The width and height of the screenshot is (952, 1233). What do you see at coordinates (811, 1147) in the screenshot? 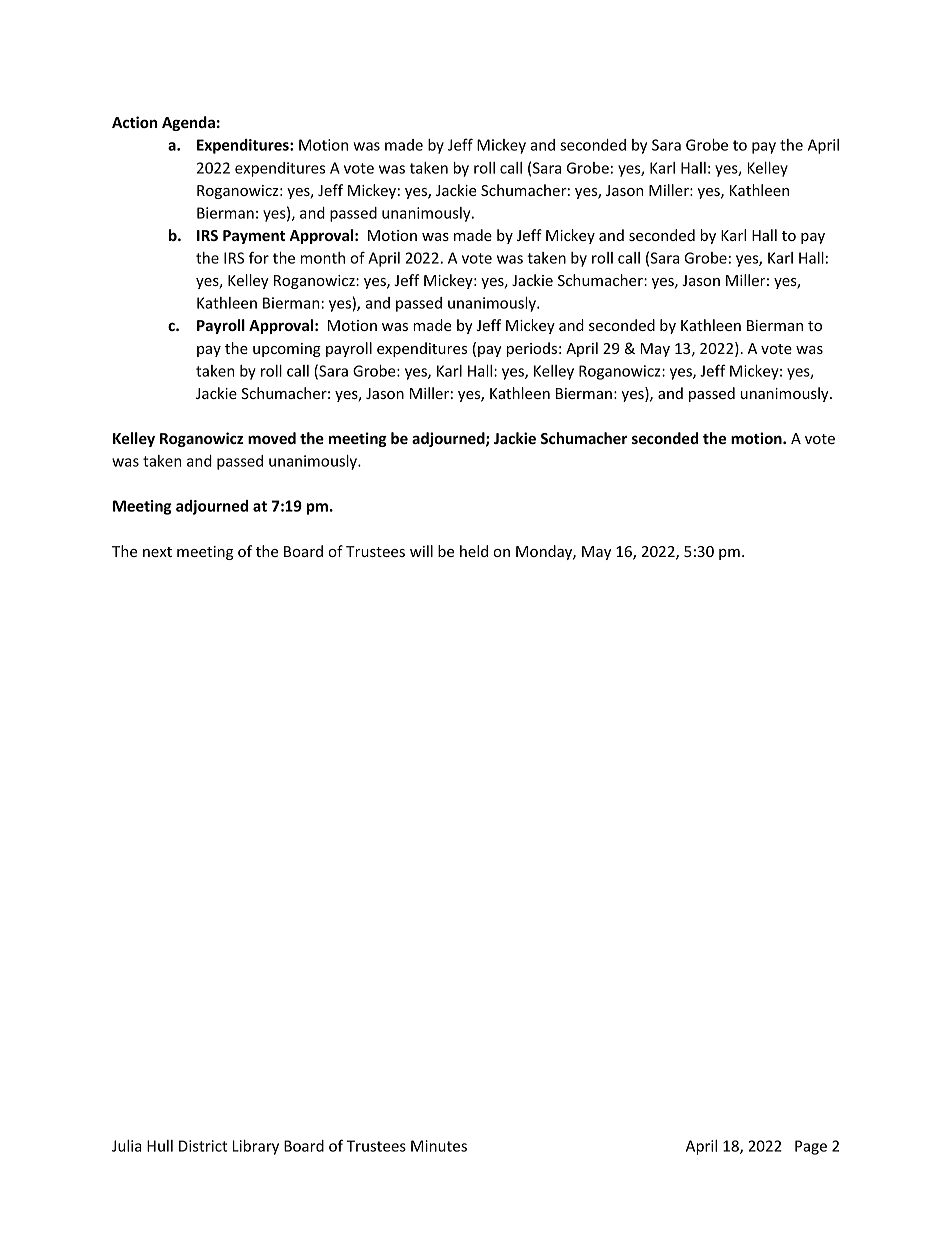
I see `Page` at bounding box center [811, 1147].
